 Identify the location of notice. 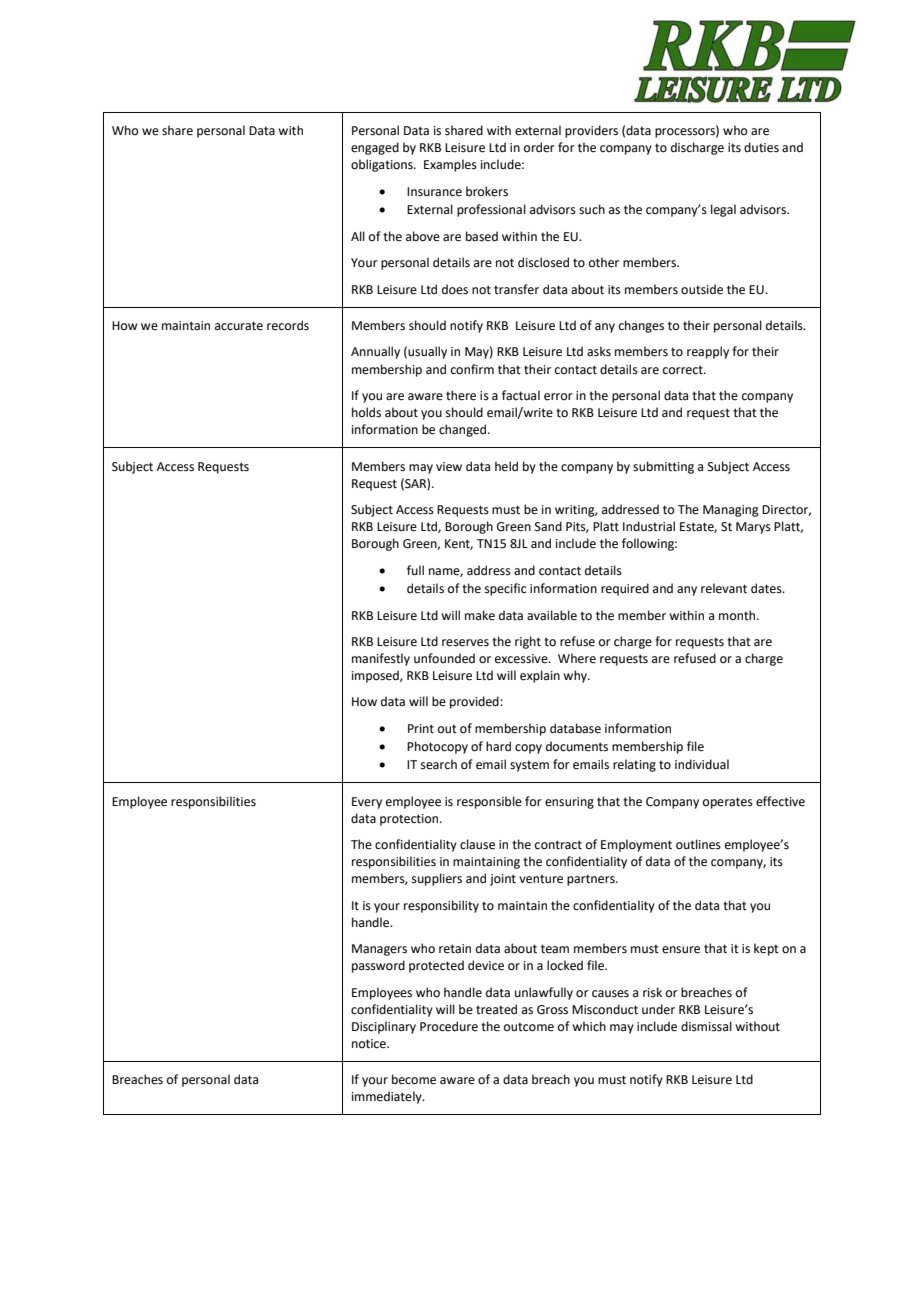
(370, 1044).
